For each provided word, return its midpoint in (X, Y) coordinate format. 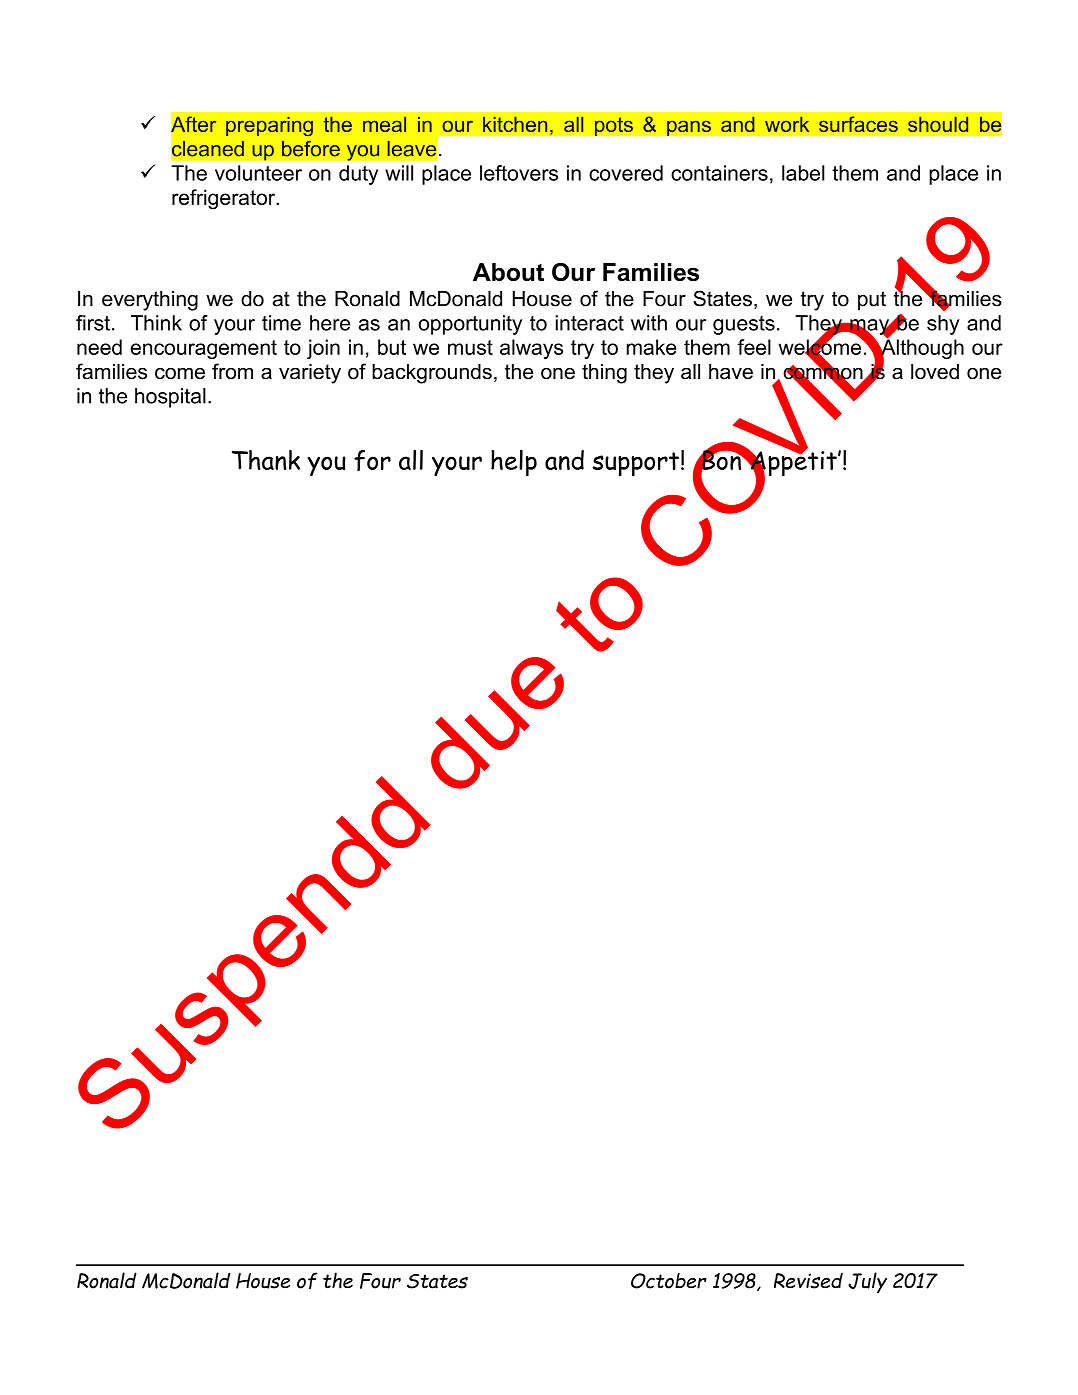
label (803, 173)
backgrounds (432, 374)
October (669, 1281)
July (867, 1282)
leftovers (519, 173)
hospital (170, 398)
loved (935, 372)
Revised (808, 1281)
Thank (266, 460)
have (731, 372)
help (514, 463)
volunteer (258, 173)
